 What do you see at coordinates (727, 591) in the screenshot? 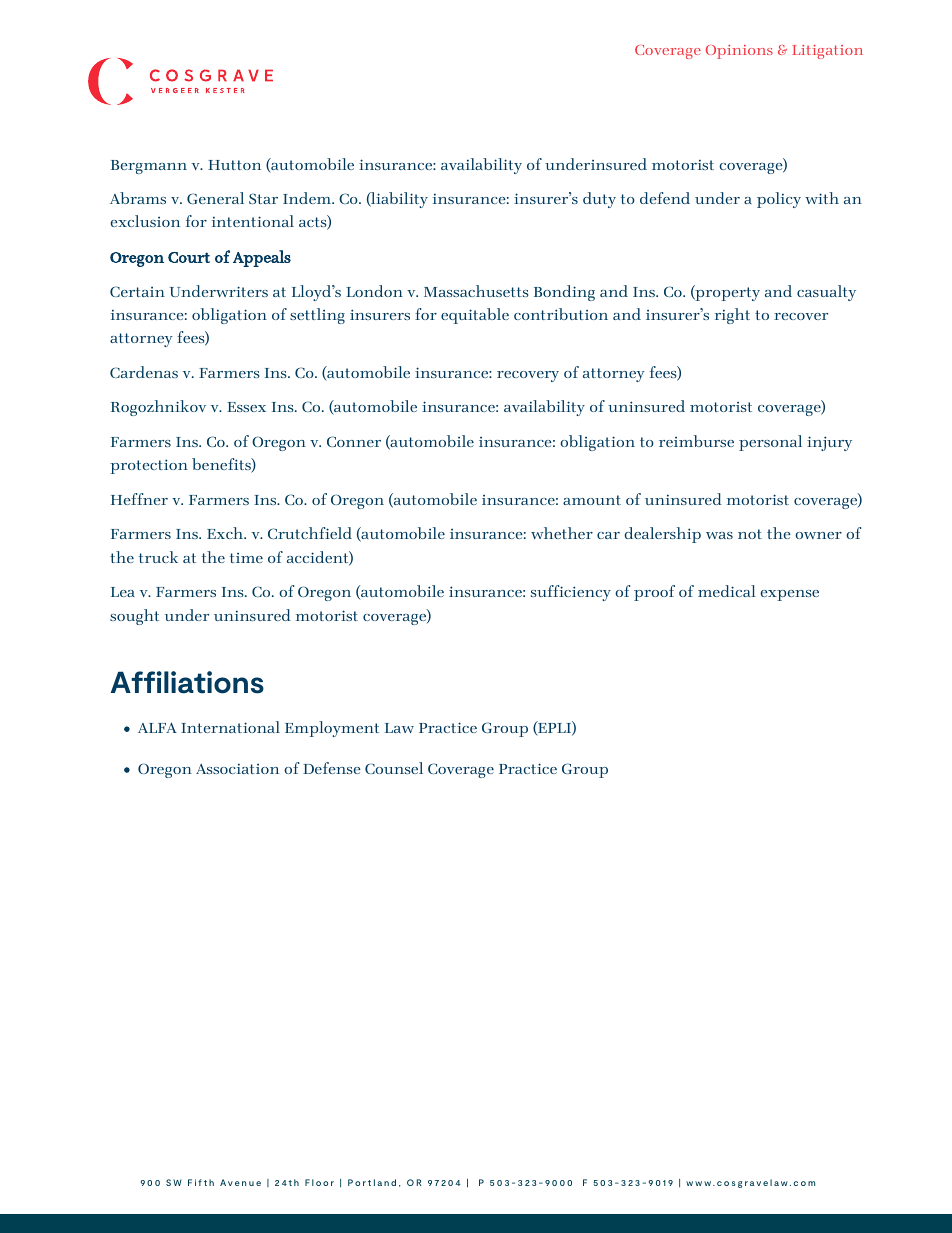
I see `medical` at bounding box center [727, 591].
